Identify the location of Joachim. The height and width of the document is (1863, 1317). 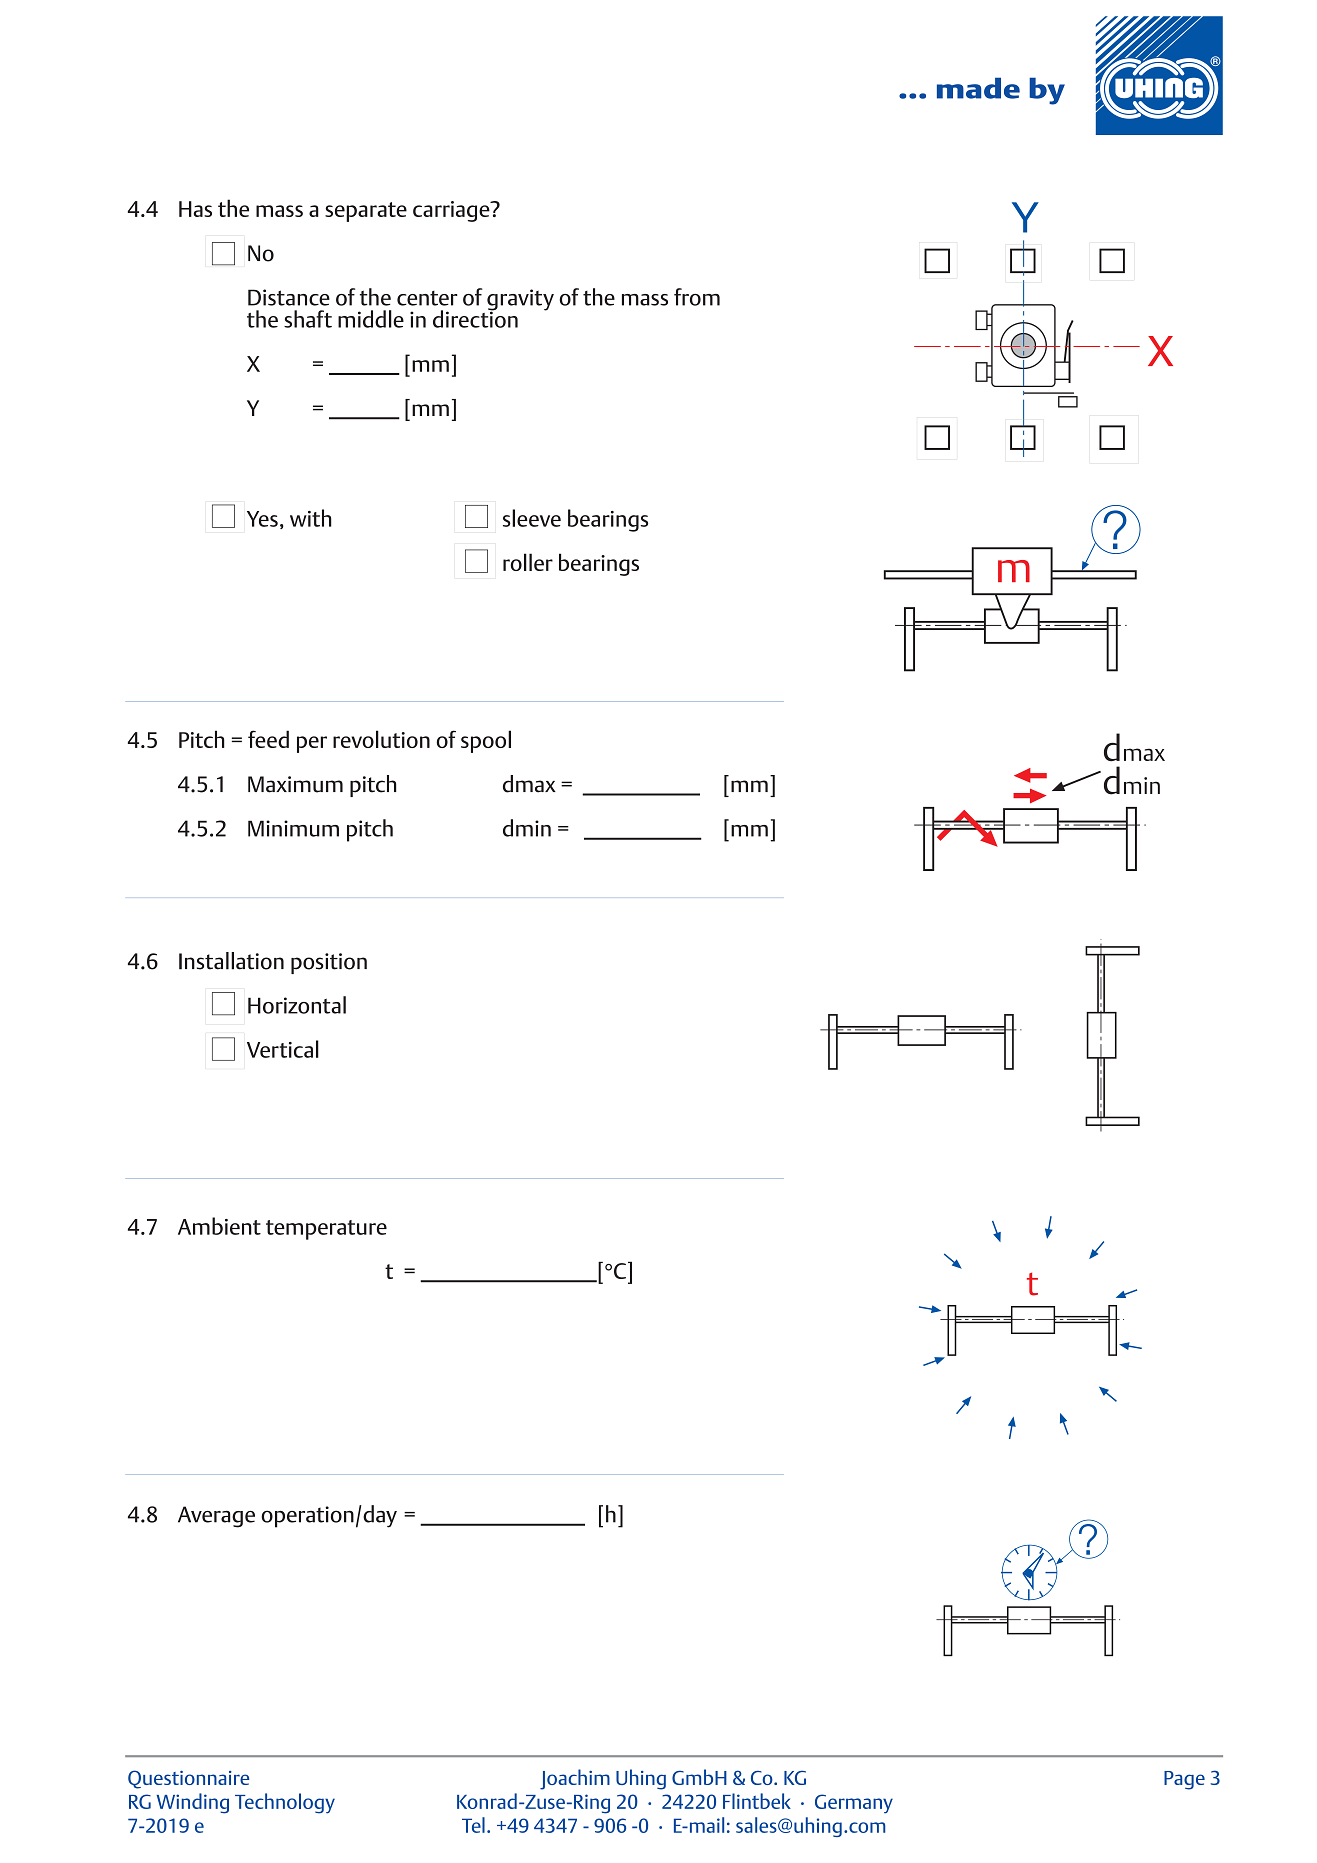
(575, 1779).
